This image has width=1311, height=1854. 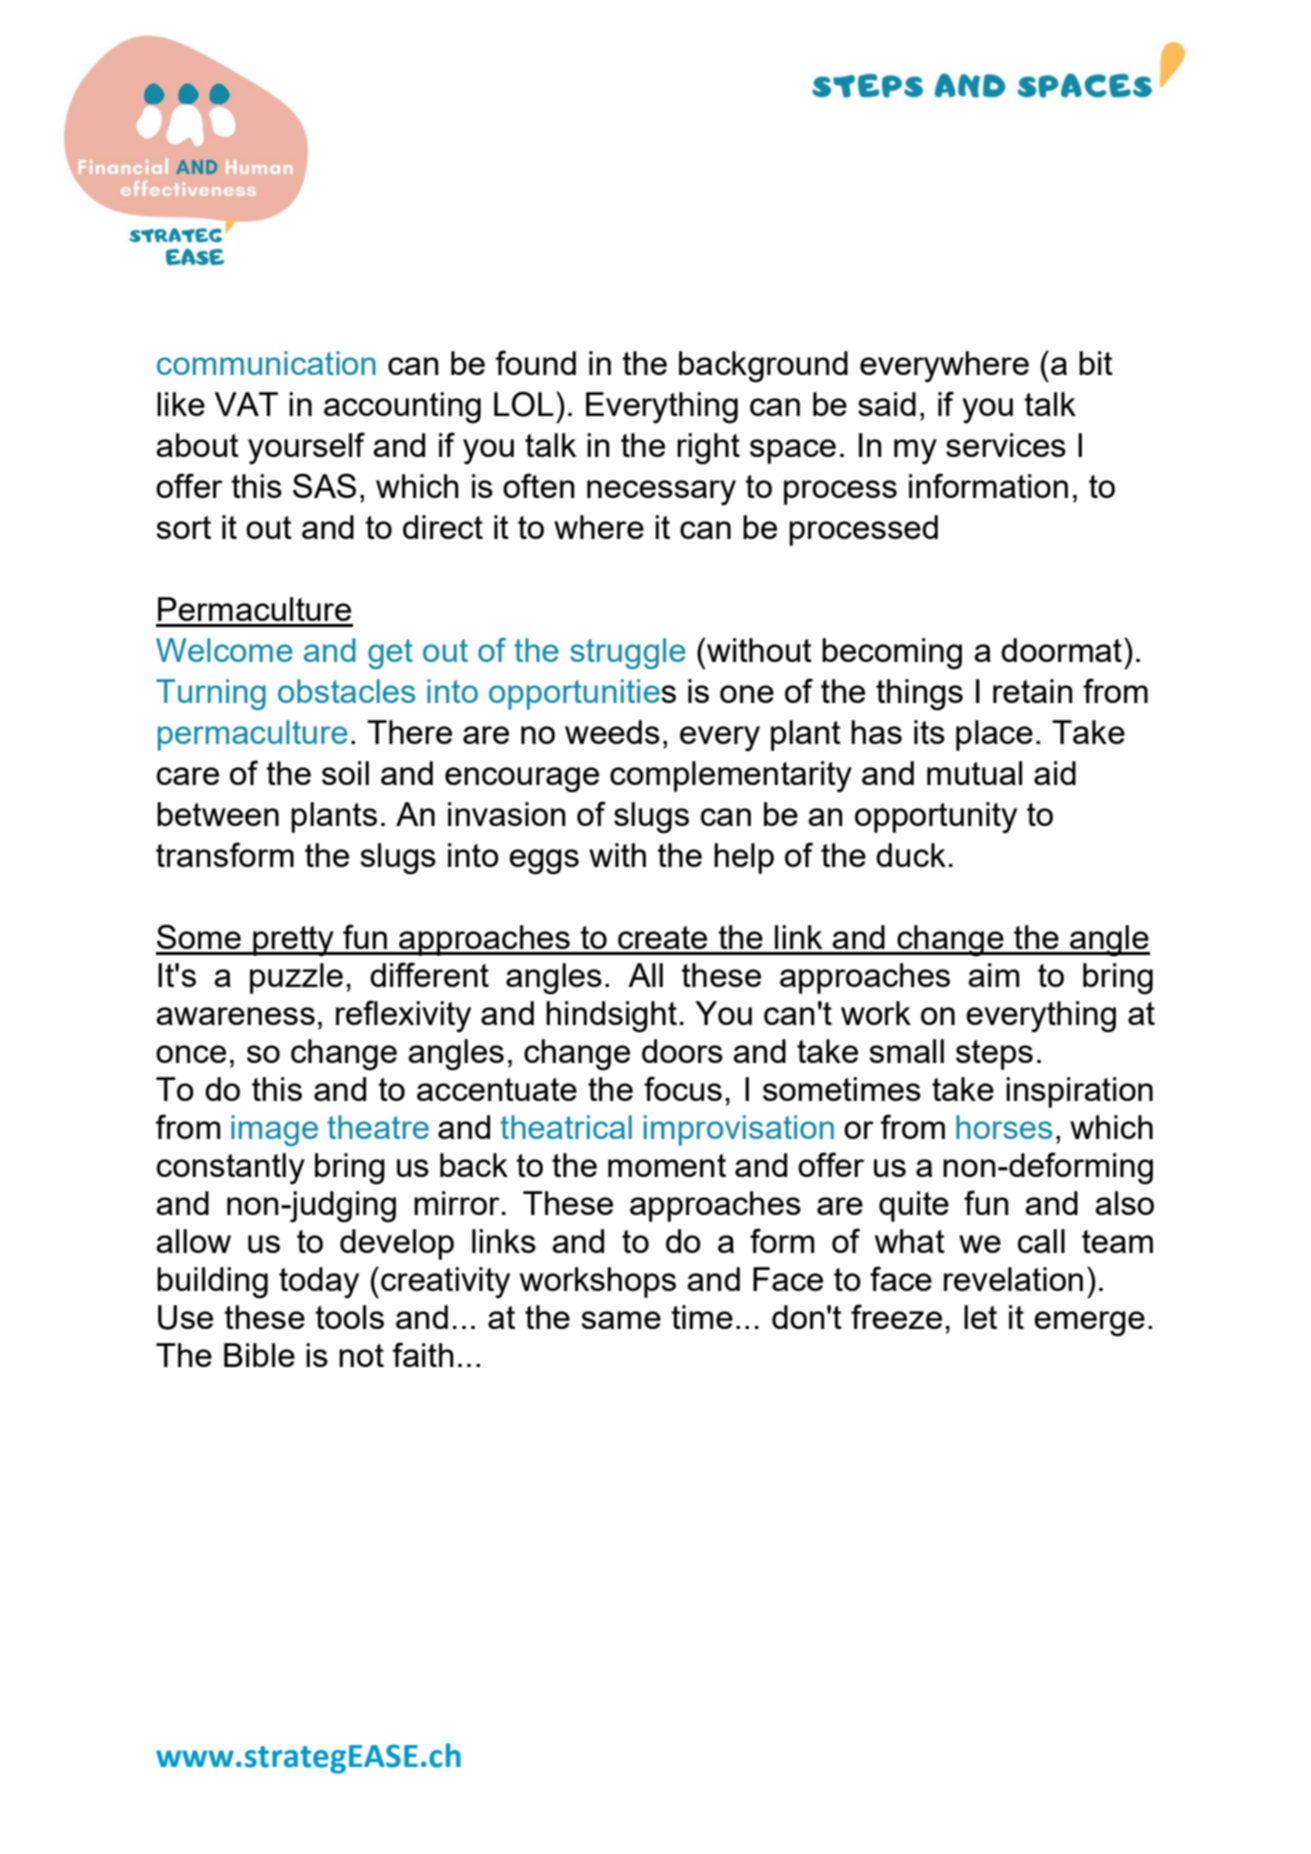 What do you see at coordinates (744, 858) in the image?
I see `help` at bounding box center [744, 858].
